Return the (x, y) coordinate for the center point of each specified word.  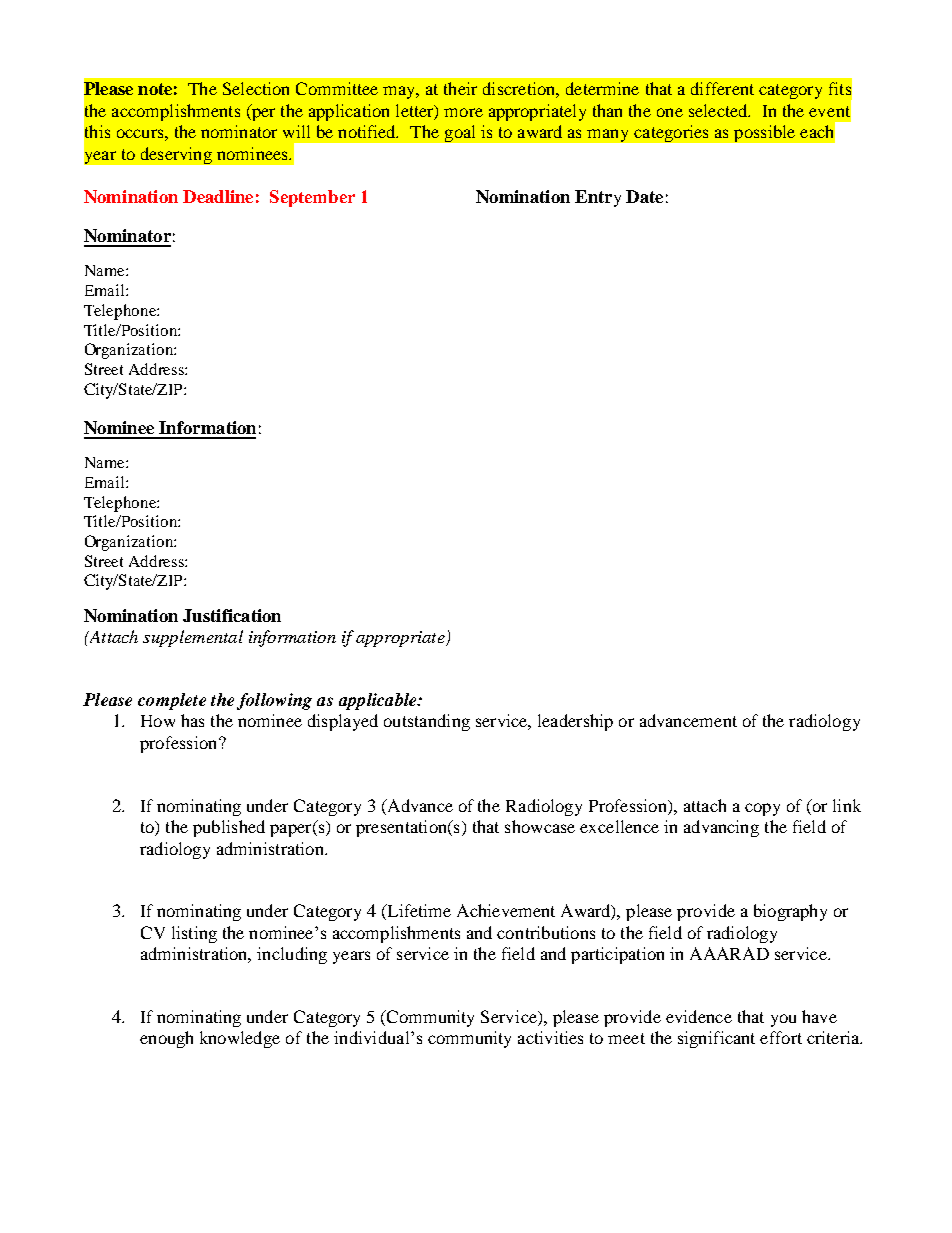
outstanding (427, 722)
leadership (575, 722)
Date (644, 196)
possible (764, 133)
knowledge (240, 1039)
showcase (540, 826)
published (229, 828)
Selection (256, 88)
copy (762, 809)
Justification (232, 615)
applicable (379, 701)
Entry (598, 198)
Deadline (218, 196)
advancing (721, 828)
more (463, 112)
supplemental (193, 638)
